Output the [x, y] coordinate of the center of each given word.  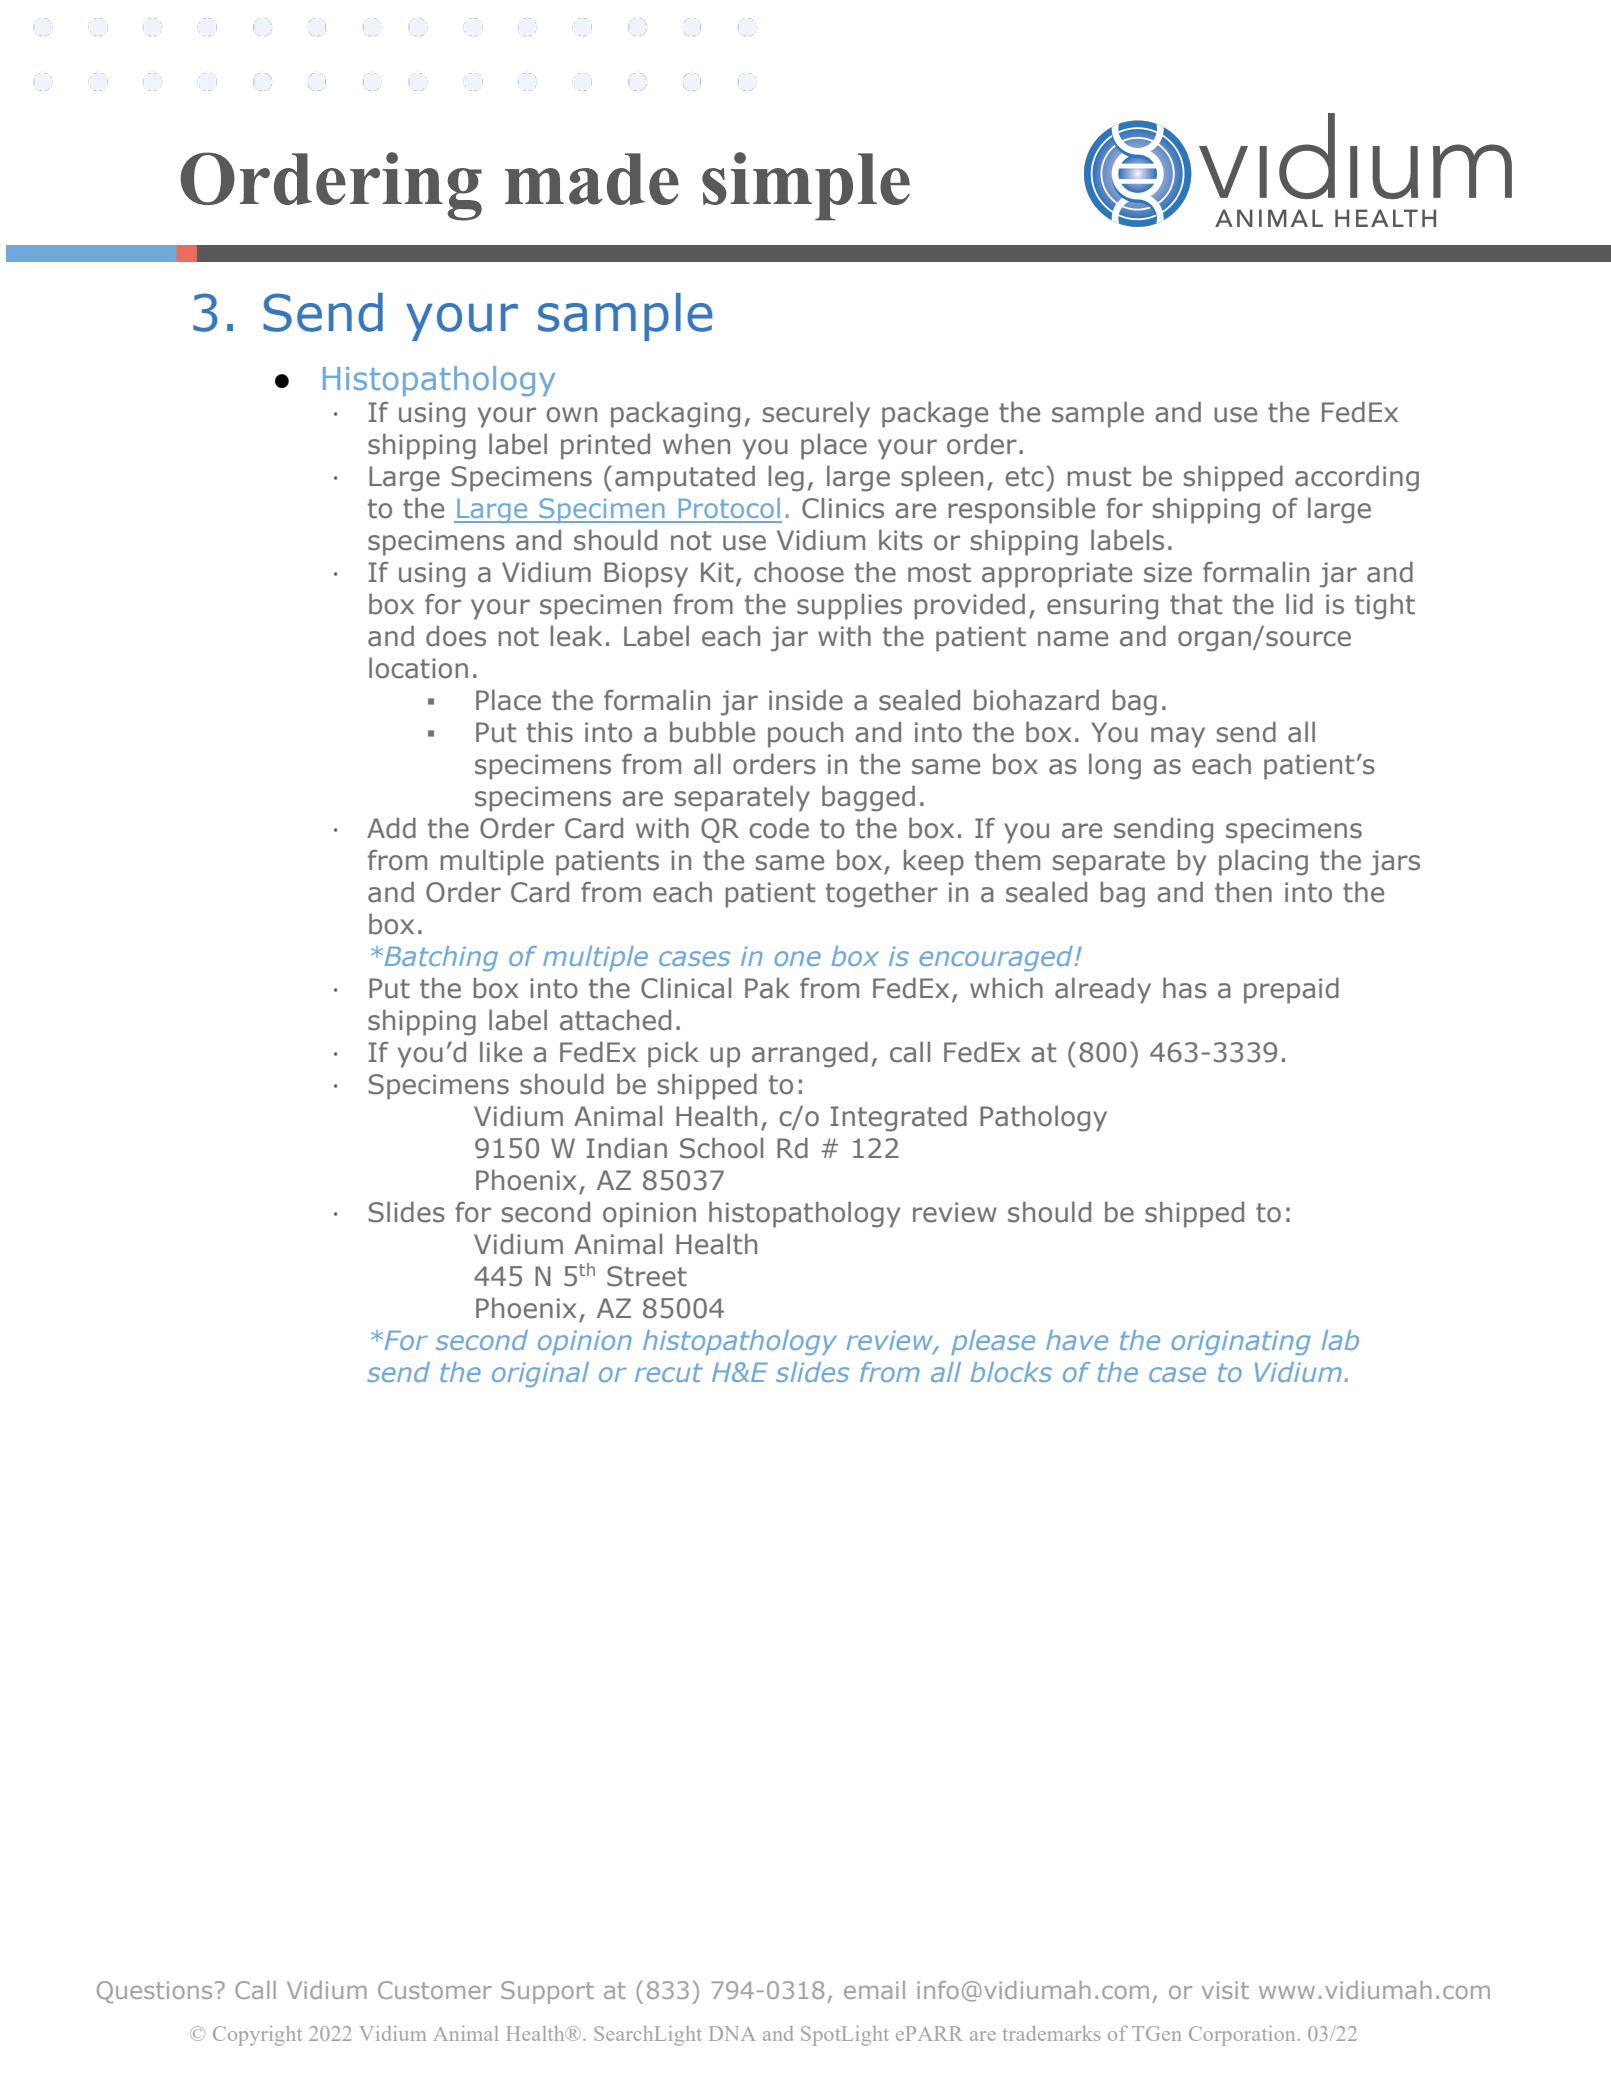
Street [647, 1276]
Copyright [257, 2036]
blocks [1011, 1372]
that [1196, 604]
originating [1241, 1343]
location [418, 668]
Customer [435, 1990]
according [1357, 478]
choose [799, 572]
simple [806, 186]
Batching [440, 958]
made [592, 179]
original [540, 1374]
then [1243, 892]
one [798, 958]
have [1077, 1340]
